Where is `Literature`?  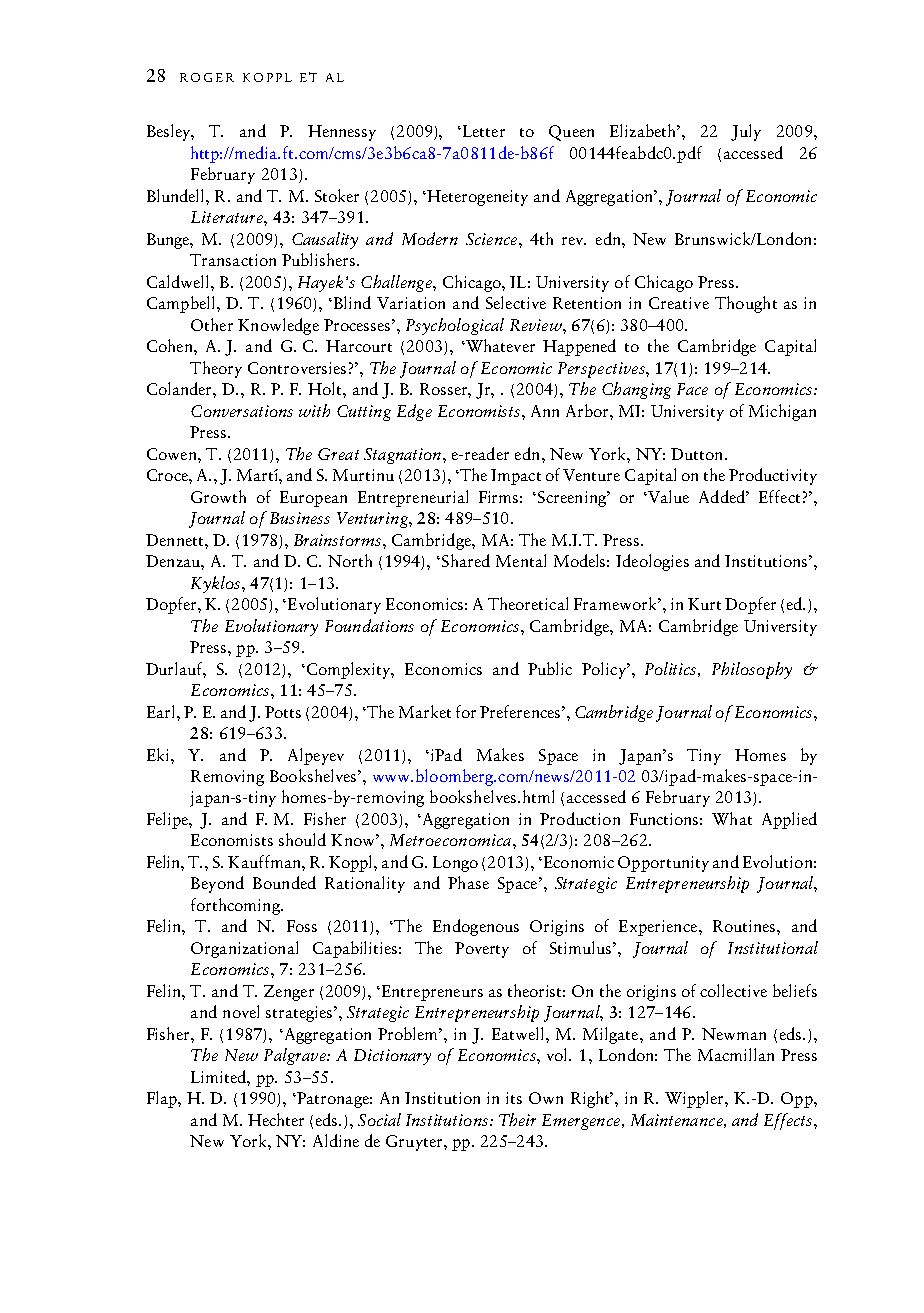
Literature is located at coordinates (228, 217).
